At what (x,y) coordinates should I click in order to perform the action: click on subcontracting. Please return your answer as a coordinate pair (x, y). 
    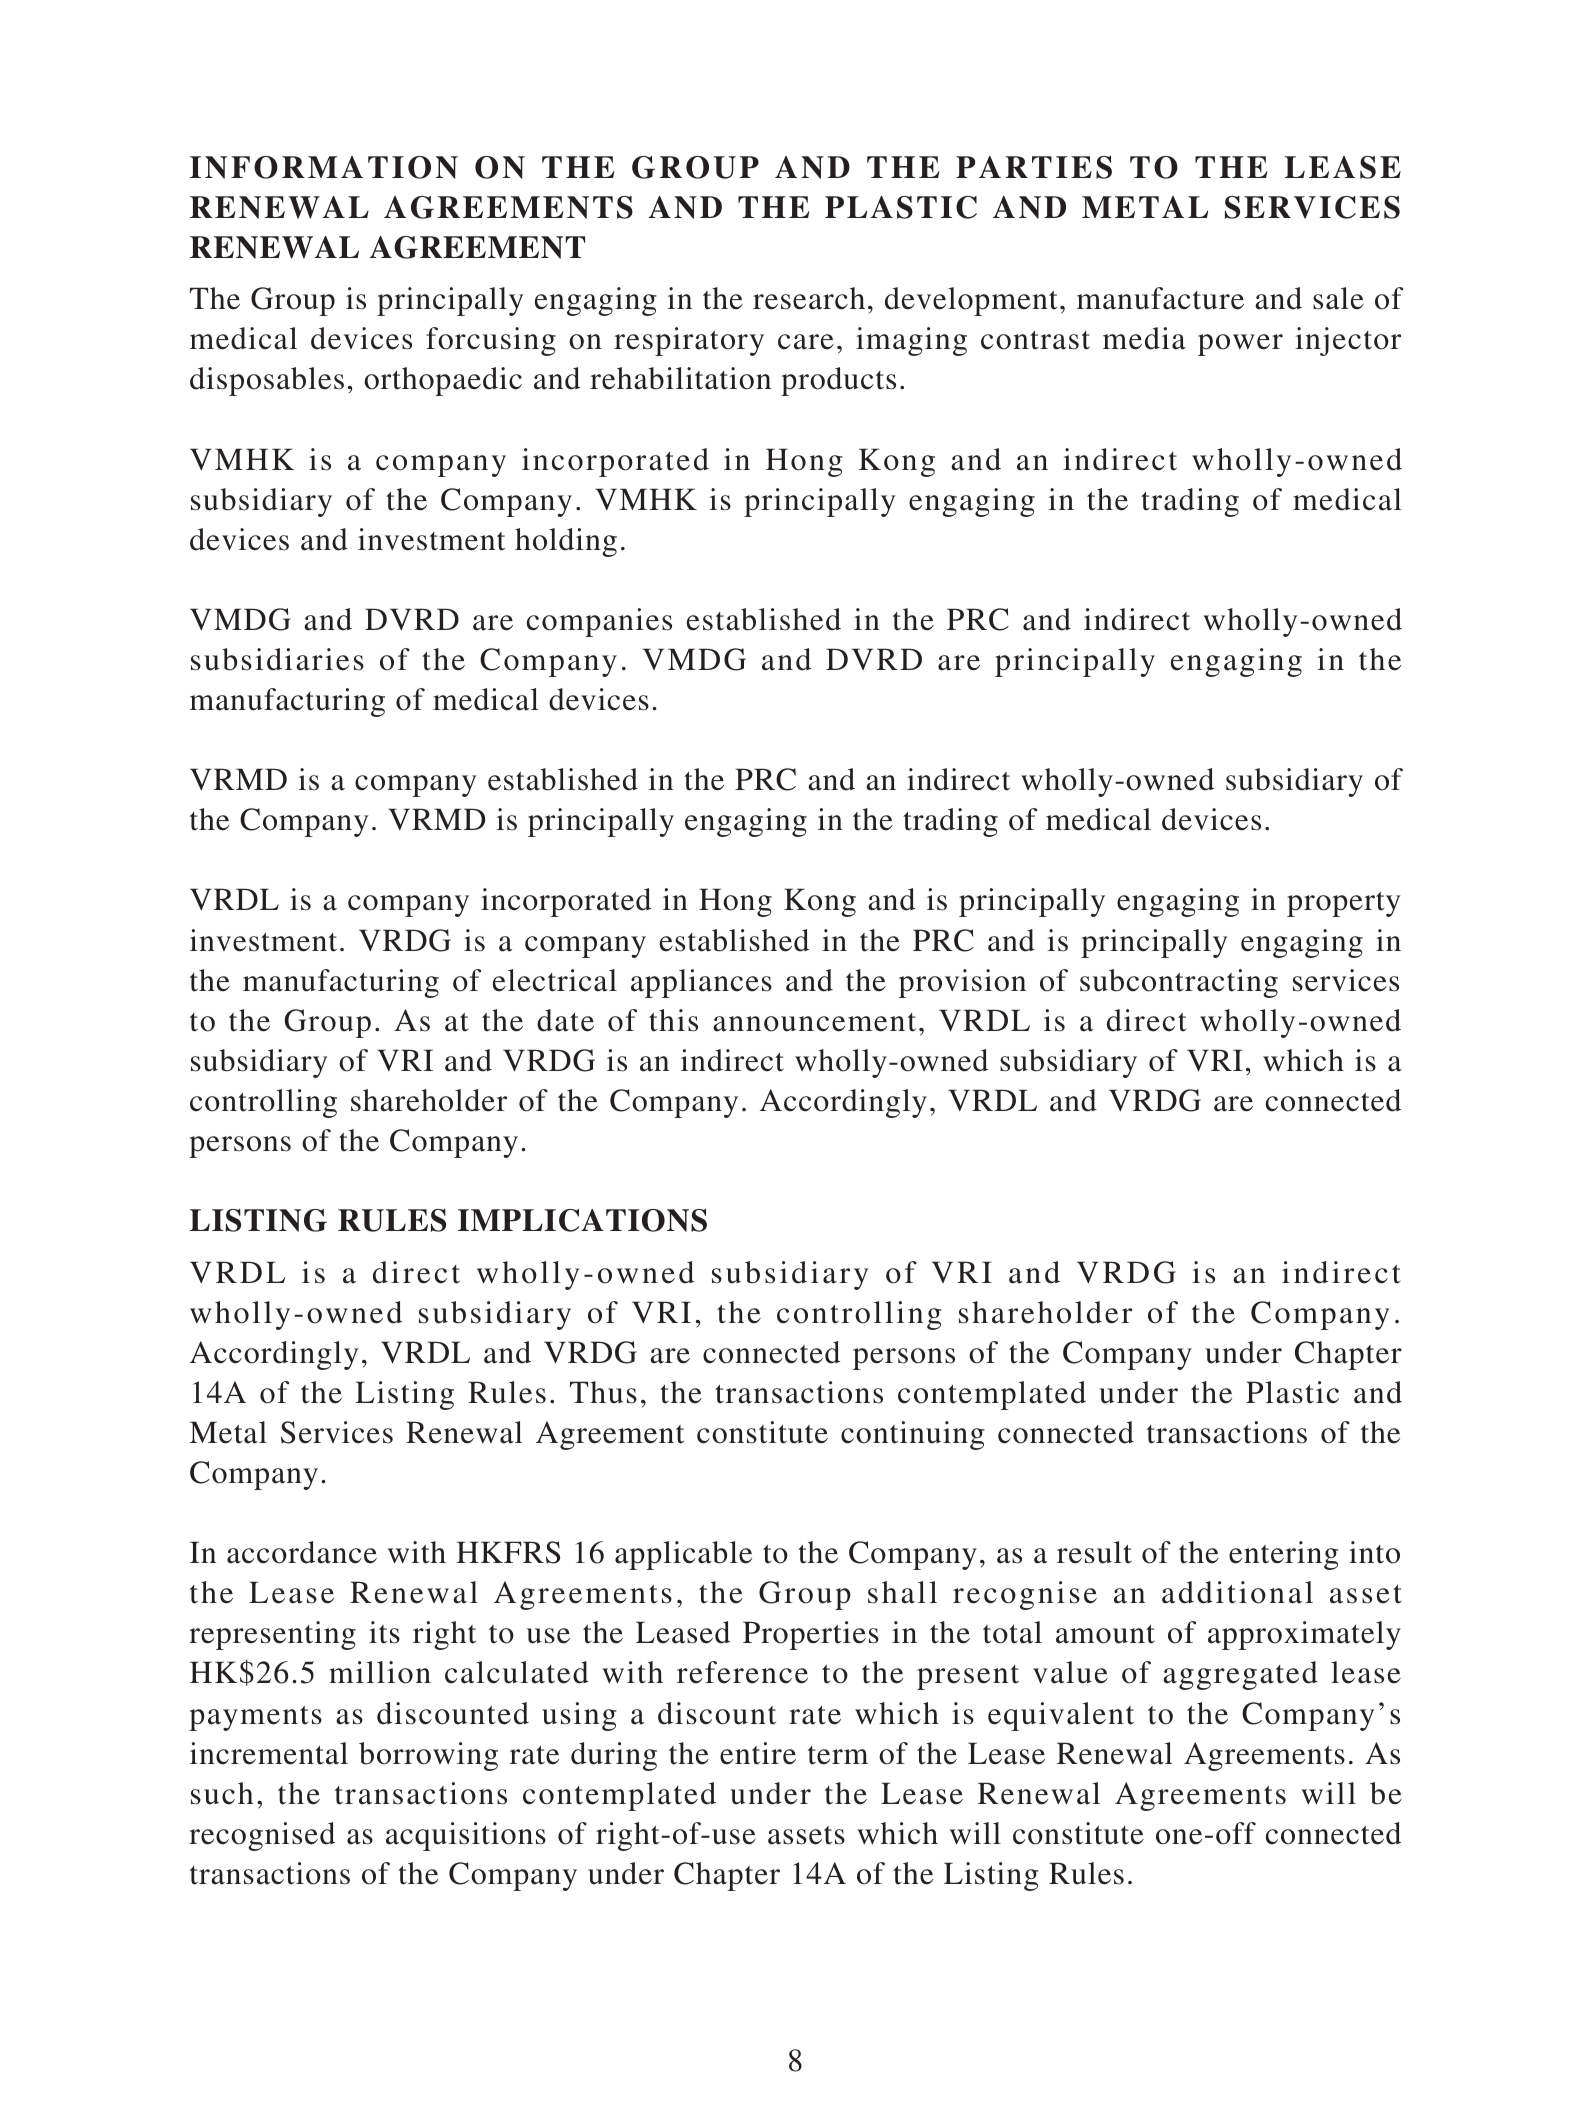
    Looking at the image, I should click on (1179, 983).
